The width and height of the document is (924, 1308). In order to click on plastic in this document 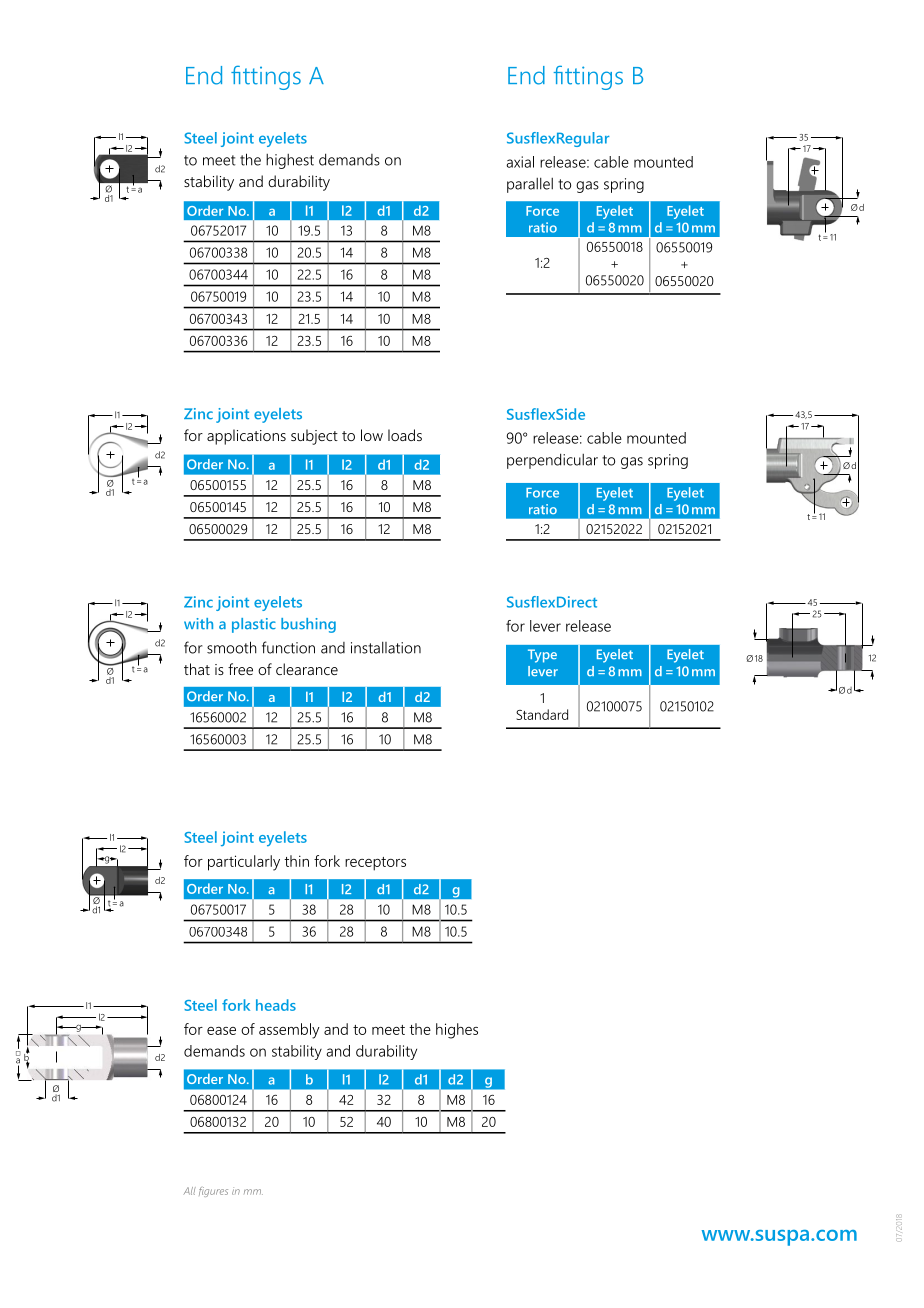, I will do `click(254, 625)`.
